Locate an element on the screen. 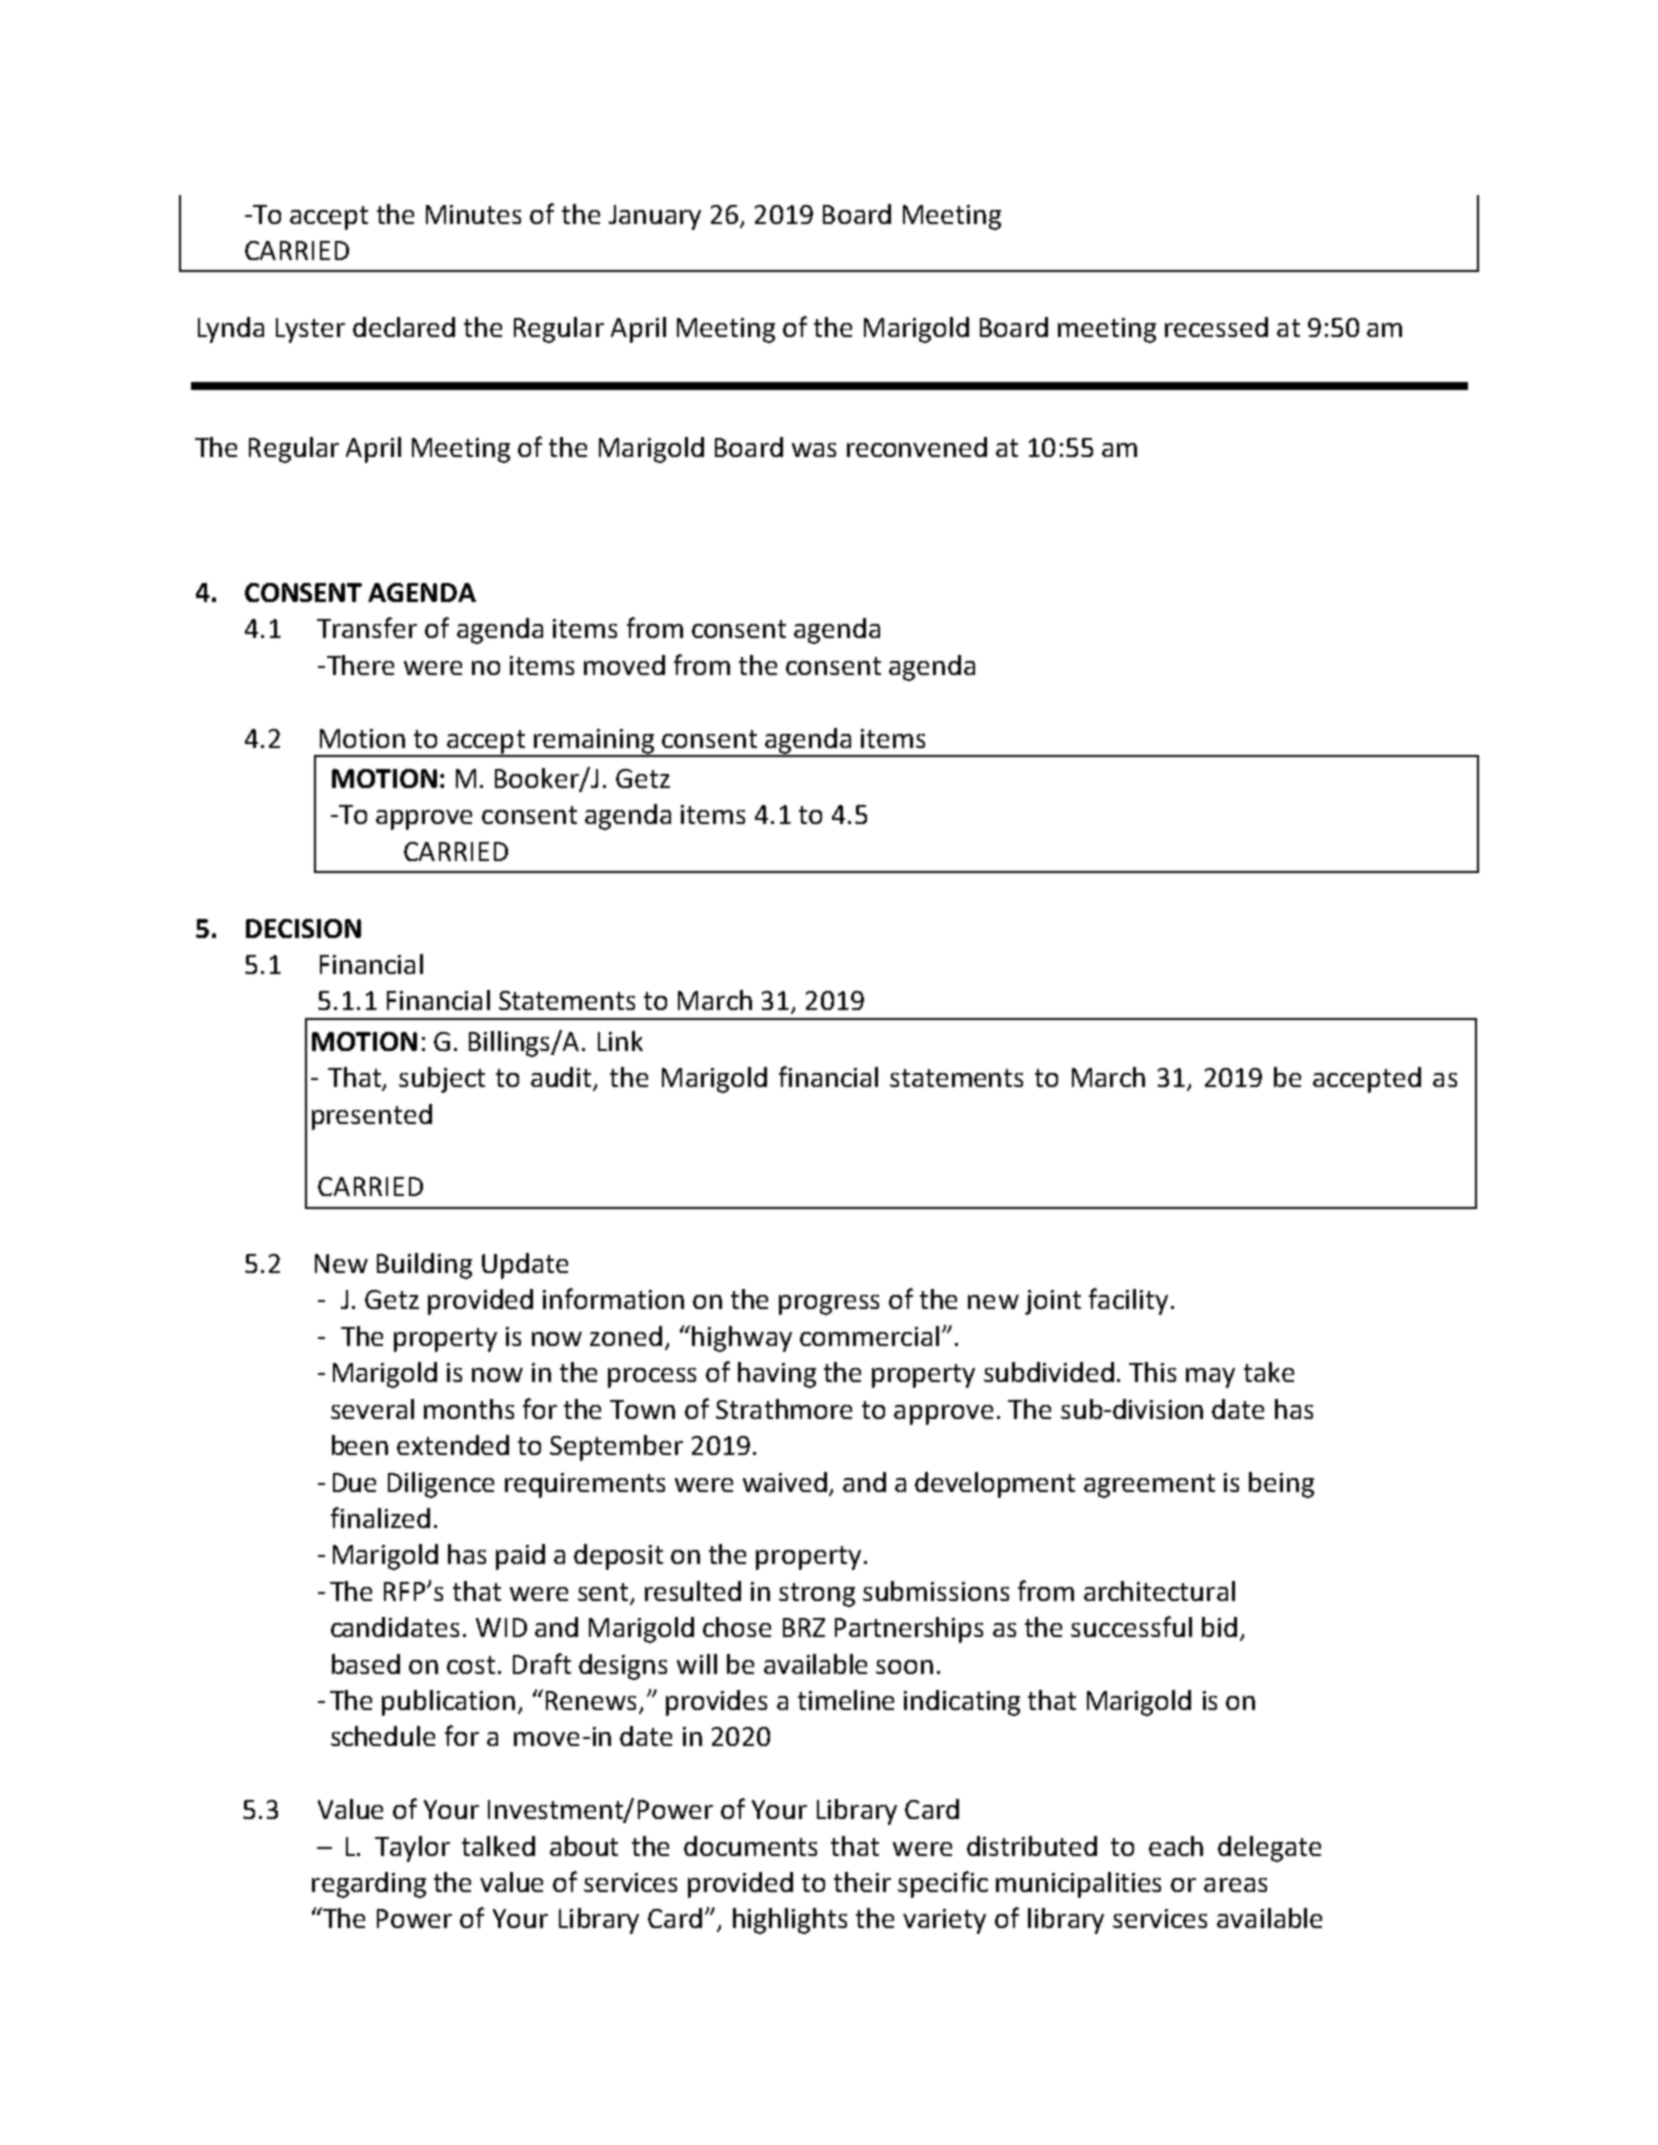 Image resolution: width=1658 pixels, height=2145 pixels. each is located at coordinates (1176, 1846).
